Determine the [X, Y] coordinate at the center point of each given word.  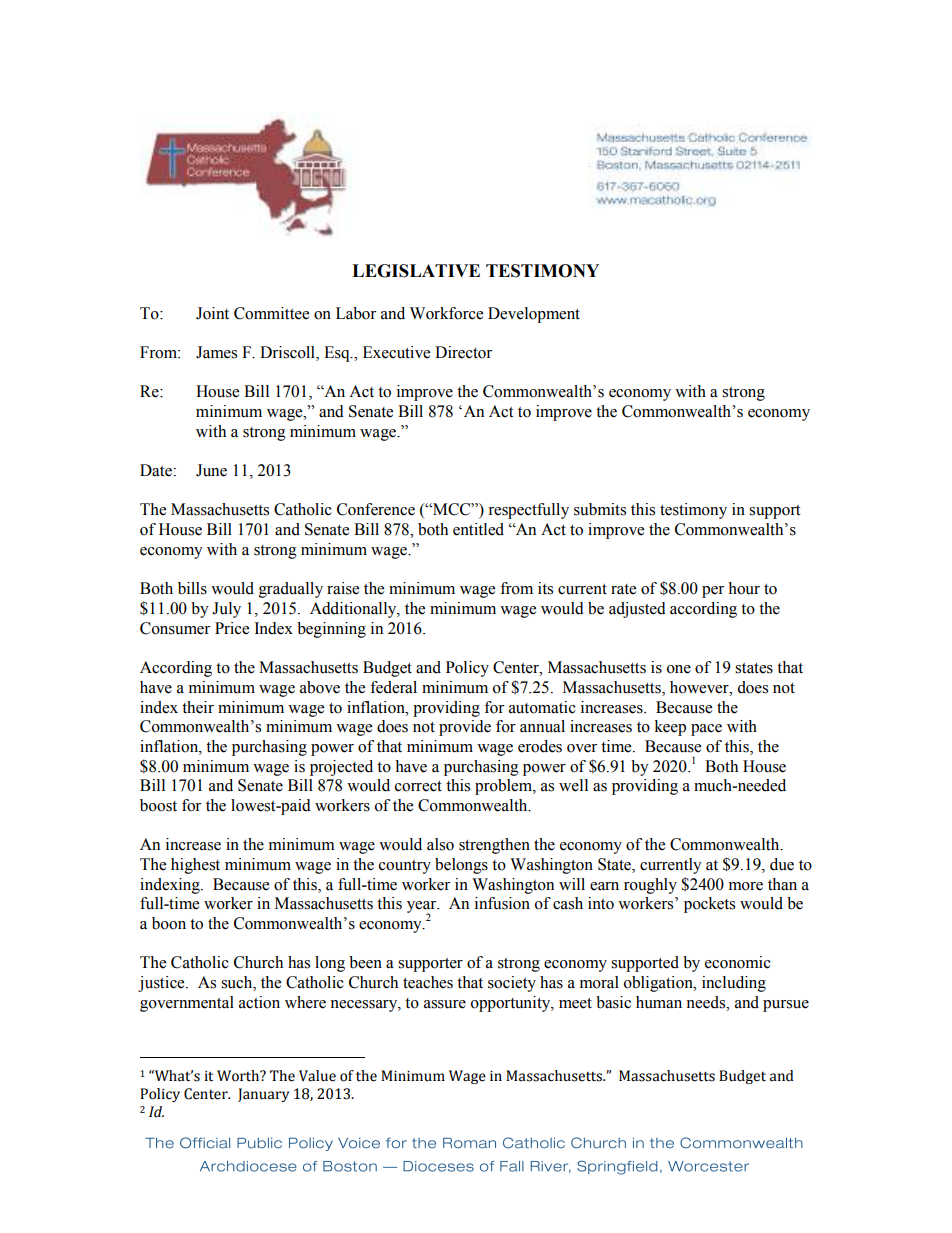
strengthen [494, 846]
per [713, 592]
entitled [478, 529]
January [263, 1095]
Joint [212, 313]
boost [158, 805]
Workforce [446, 313]
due [782, 864]
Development [534, 315]
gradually [291, 590]
